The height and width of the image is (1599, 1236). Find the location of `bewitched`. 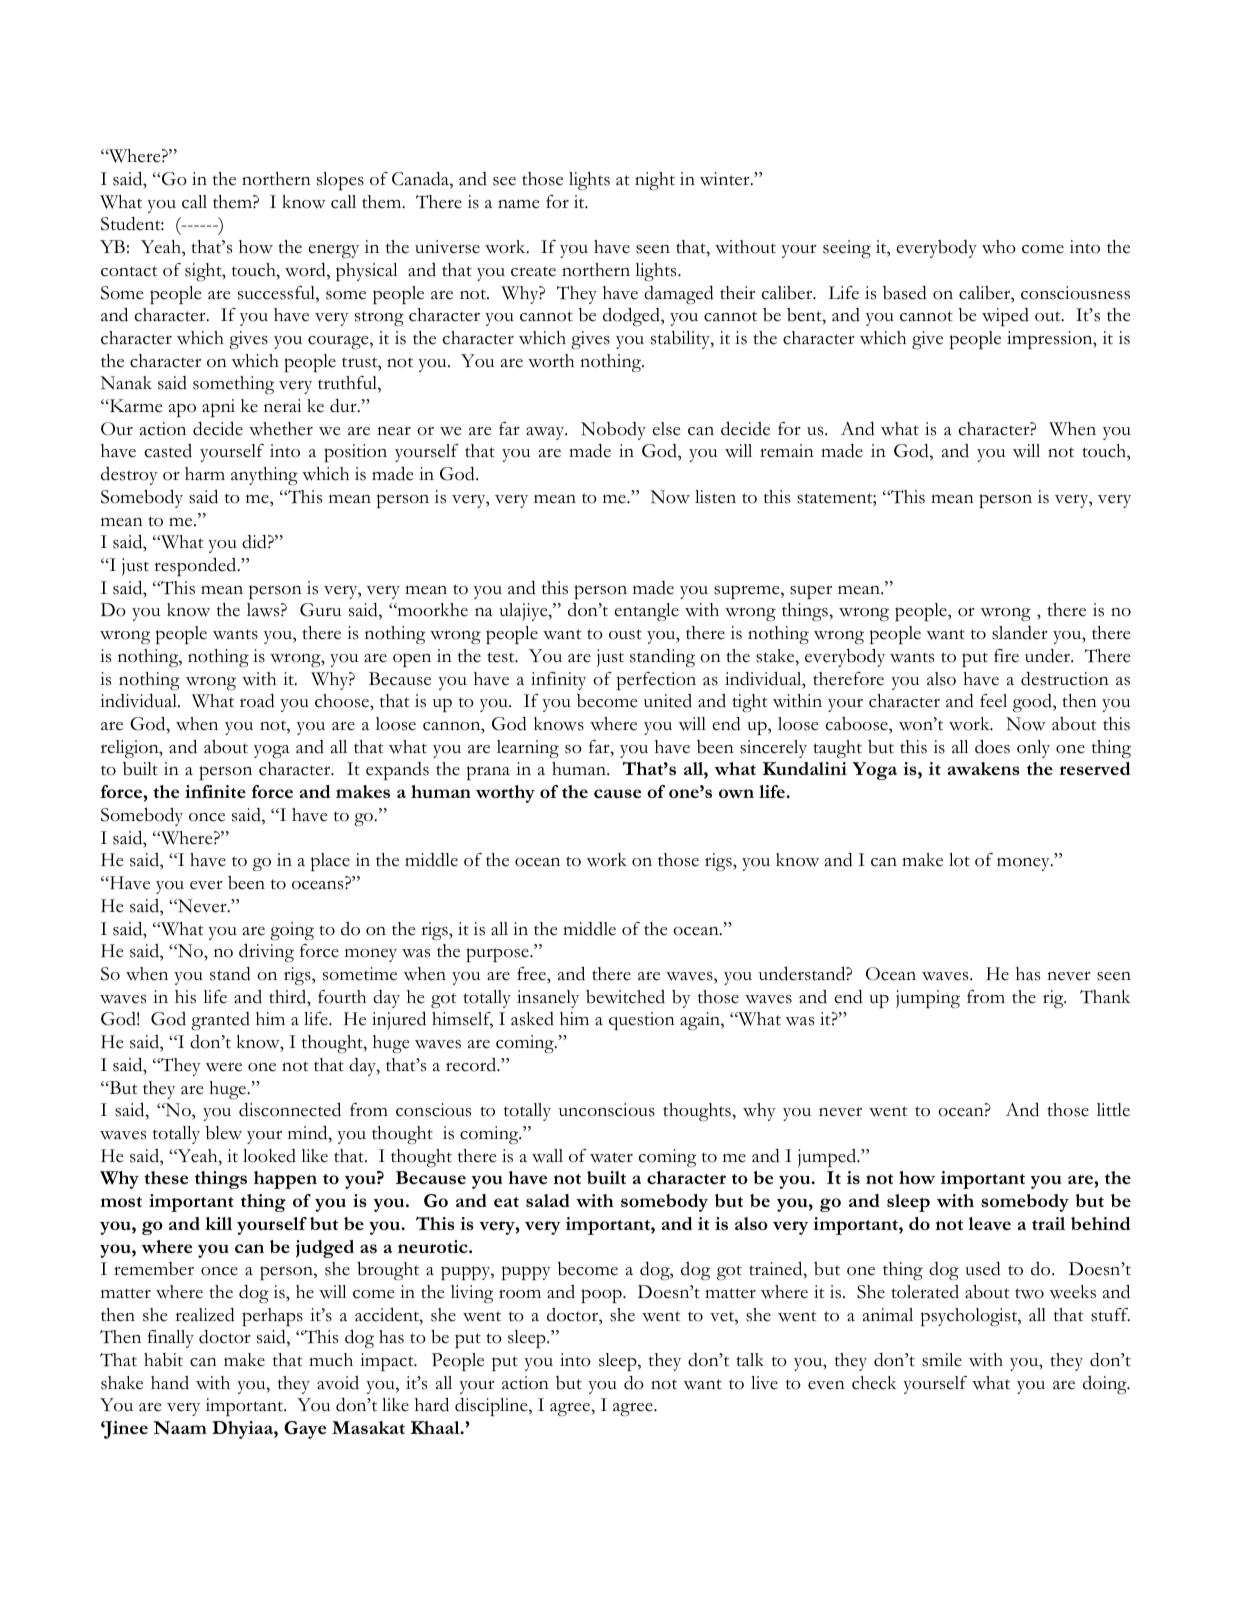

bewitched is located at coordinates (625, 997).
